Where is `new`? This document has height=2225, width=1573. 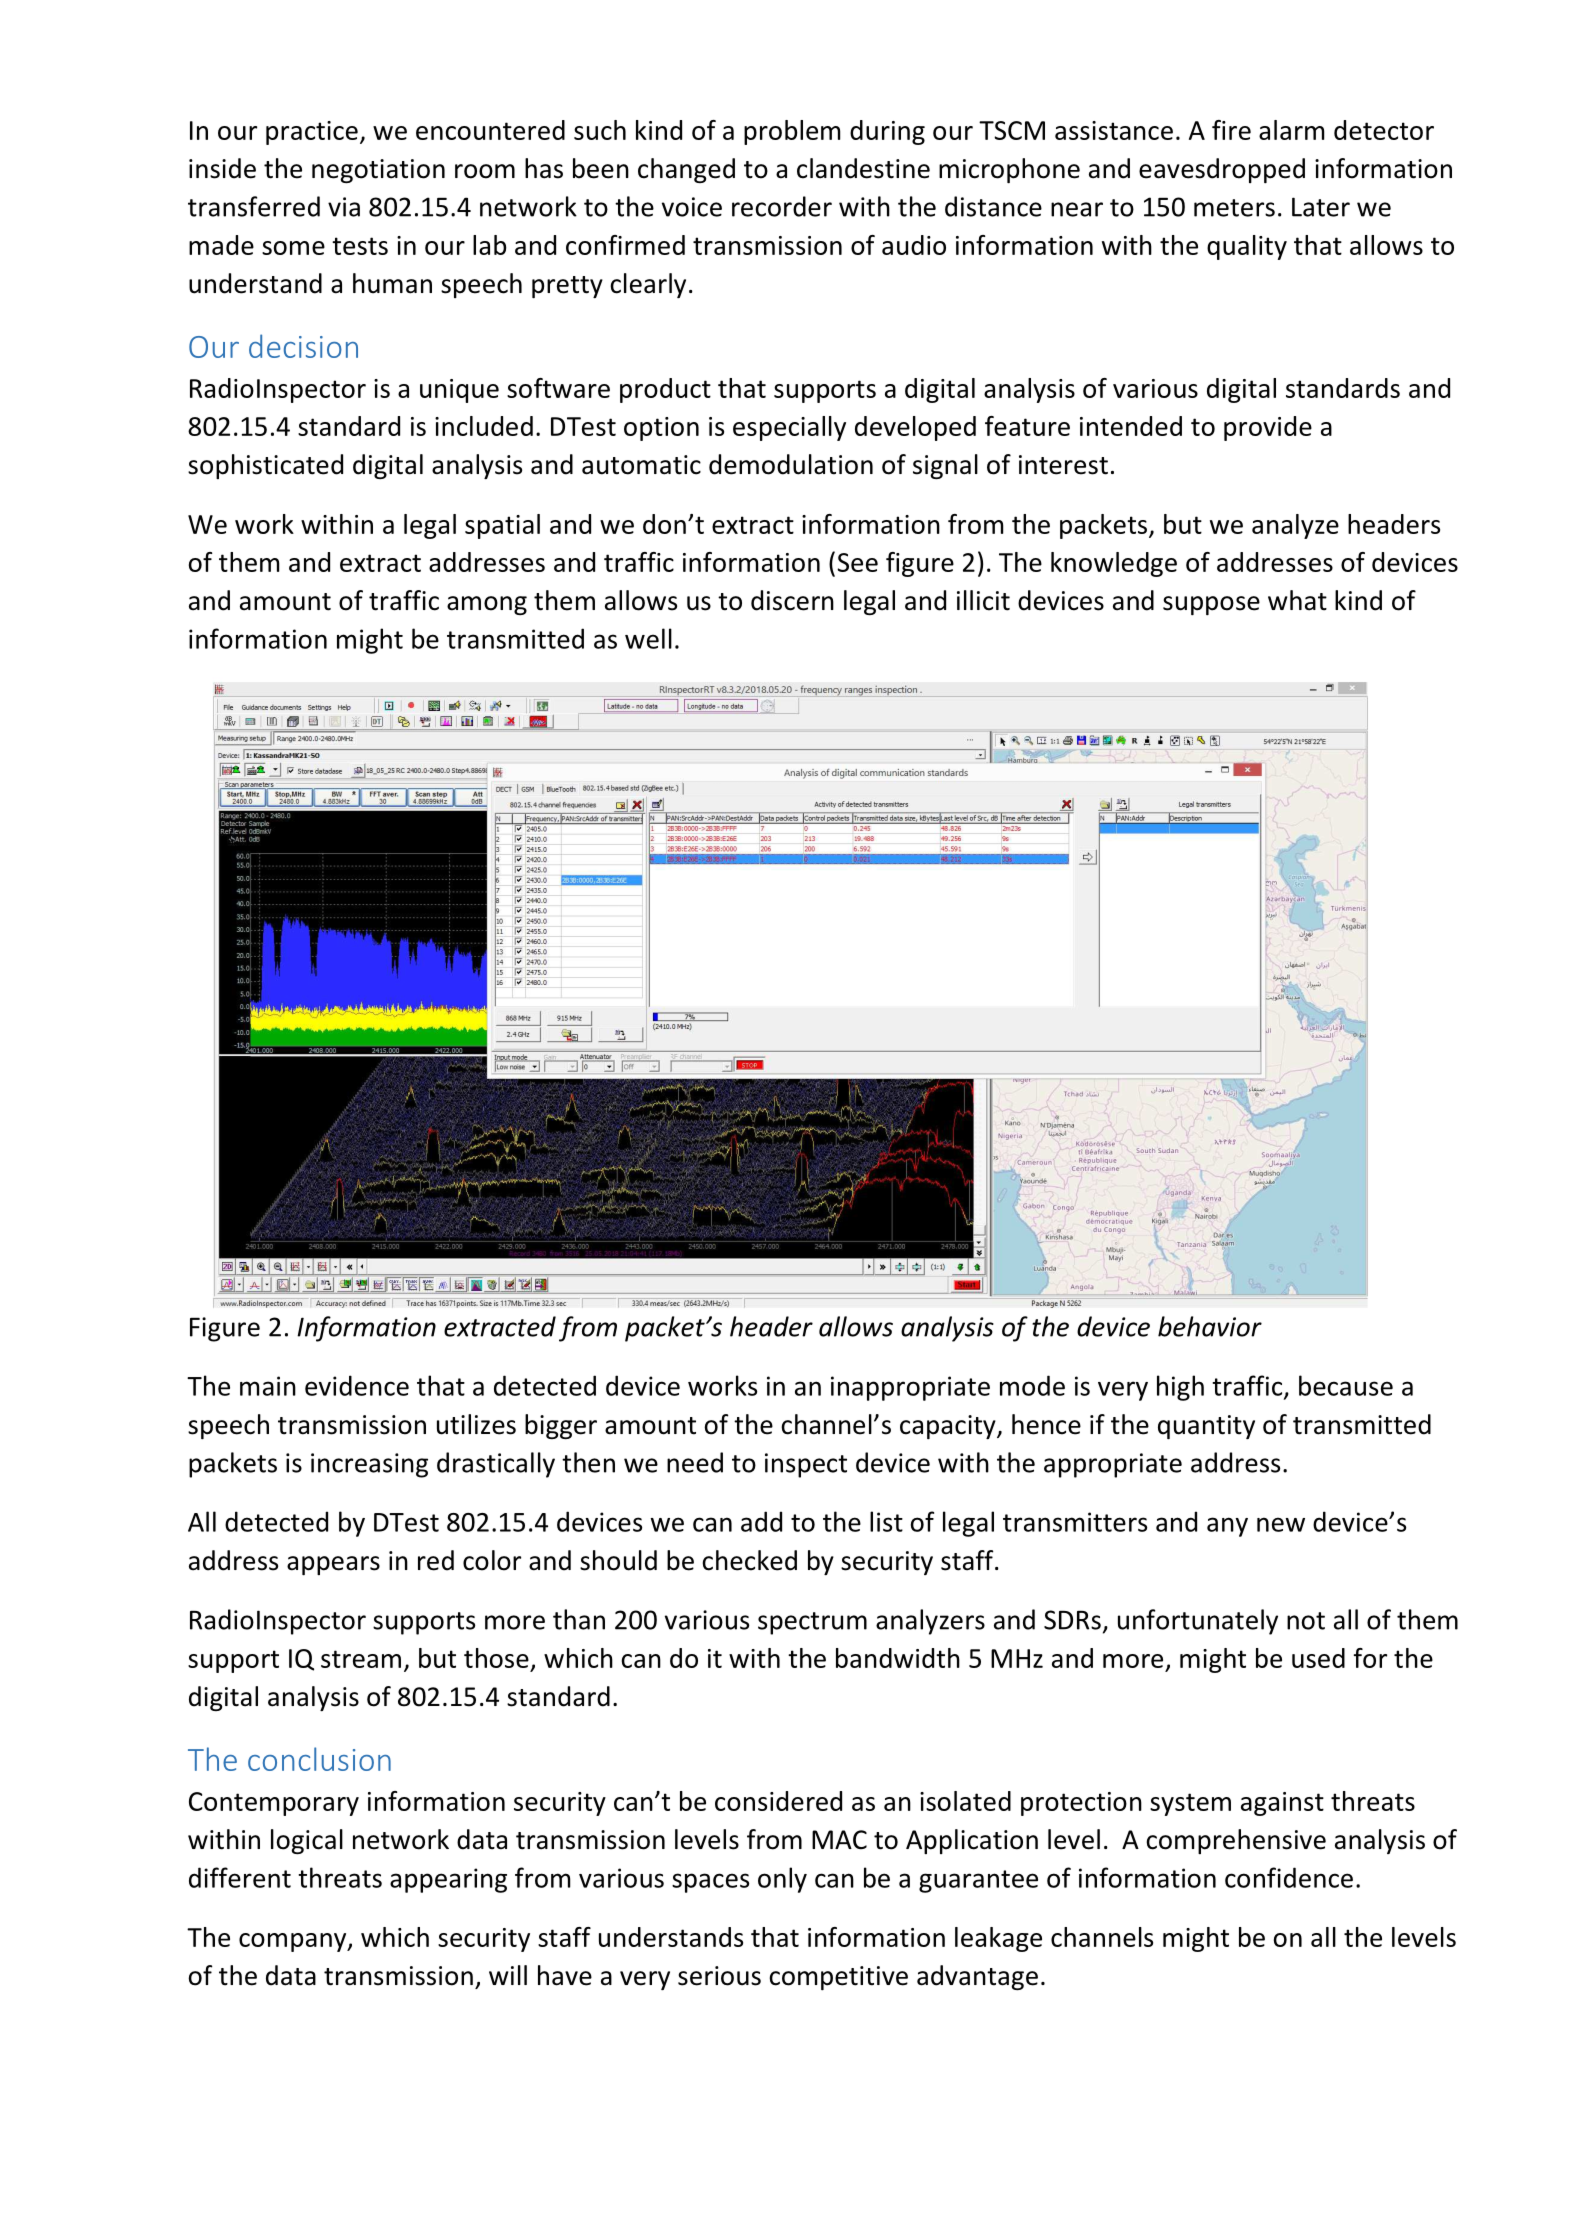 new is located at coordinates (1281, 1524).
